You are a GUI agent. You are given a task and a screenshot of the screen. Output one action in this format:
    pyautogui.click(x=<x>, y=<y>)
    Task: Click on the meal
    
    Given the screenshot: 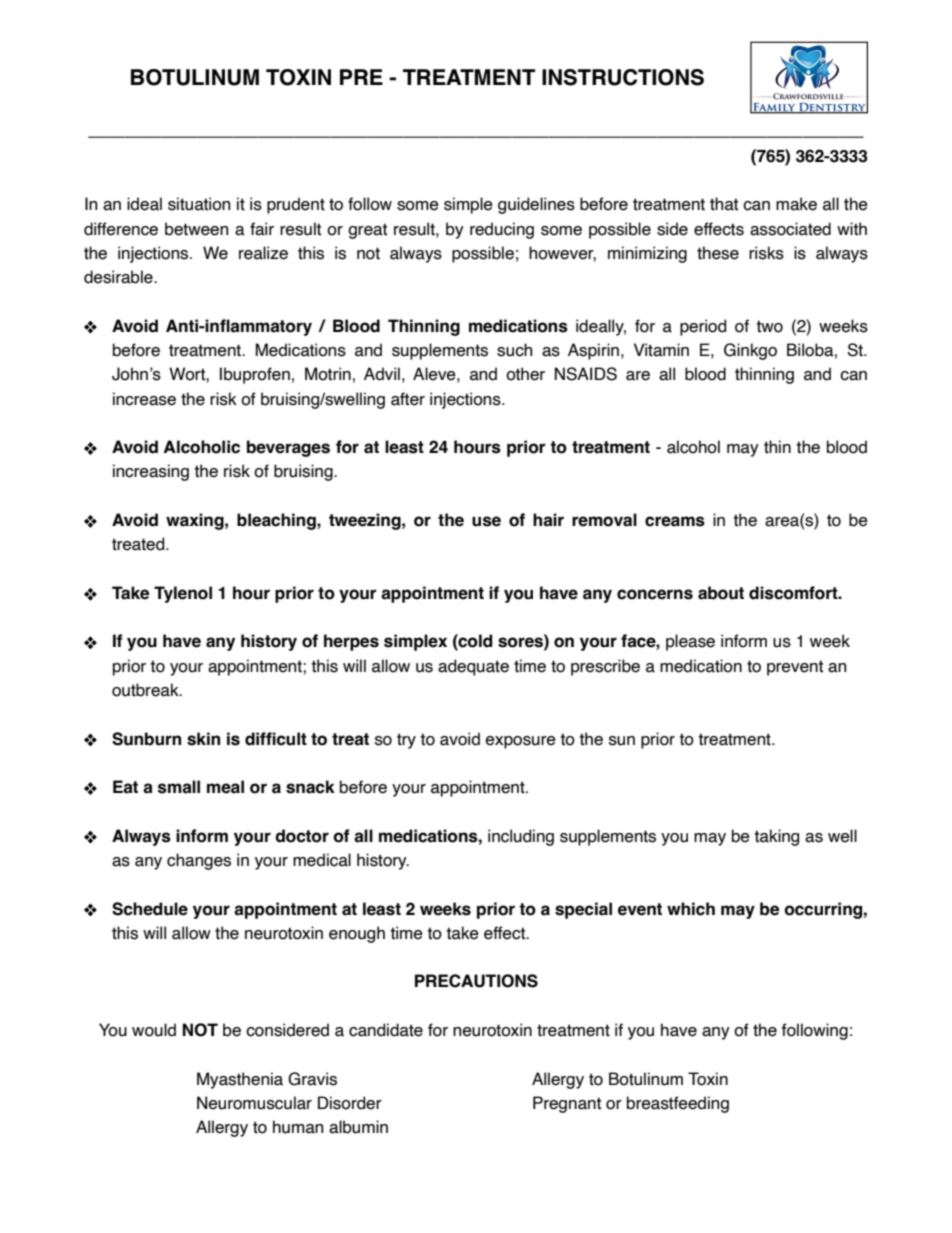 What is the action you would take?
    pyautogui.click(x=225, y=787)
